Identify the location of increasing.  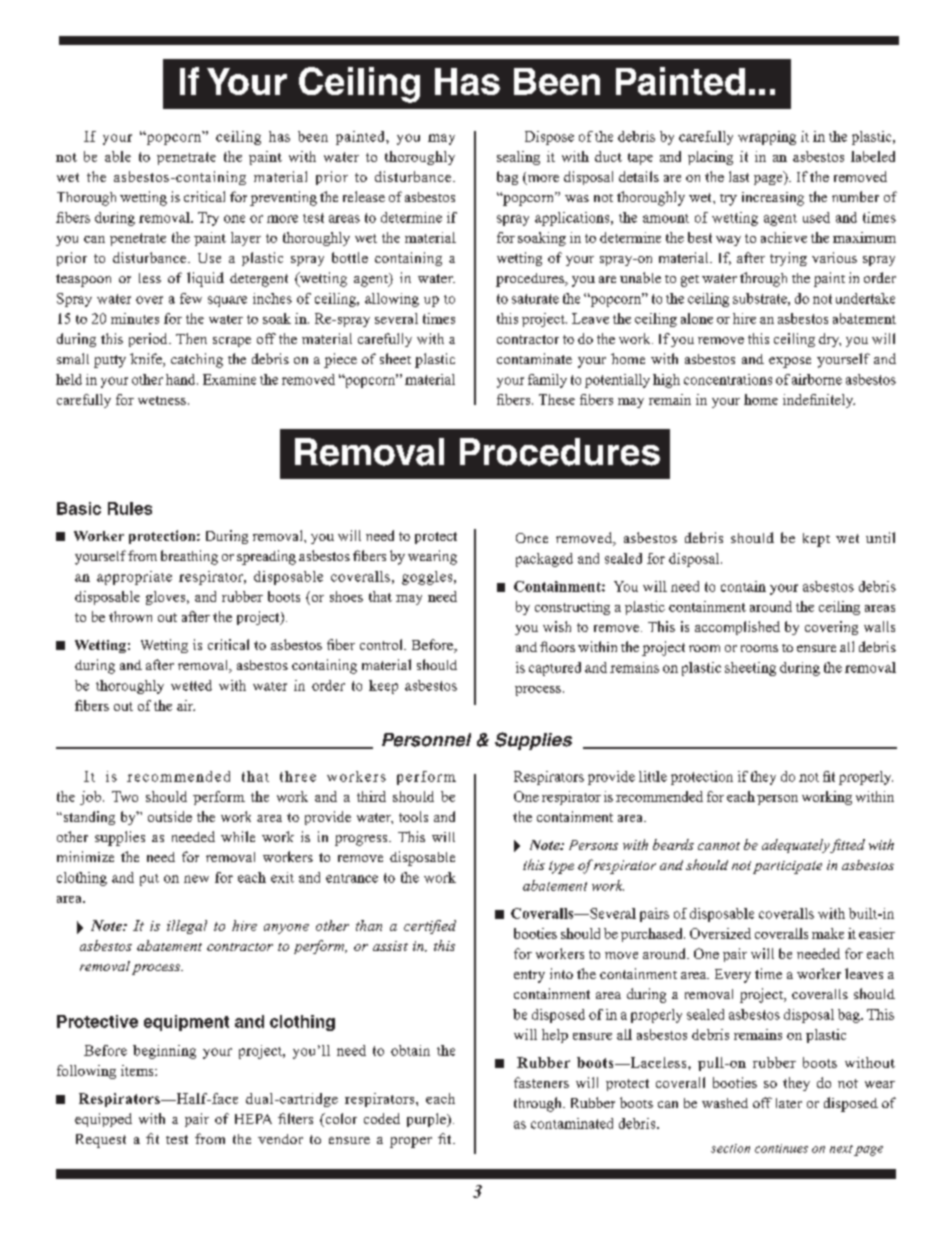
(773, 199).
